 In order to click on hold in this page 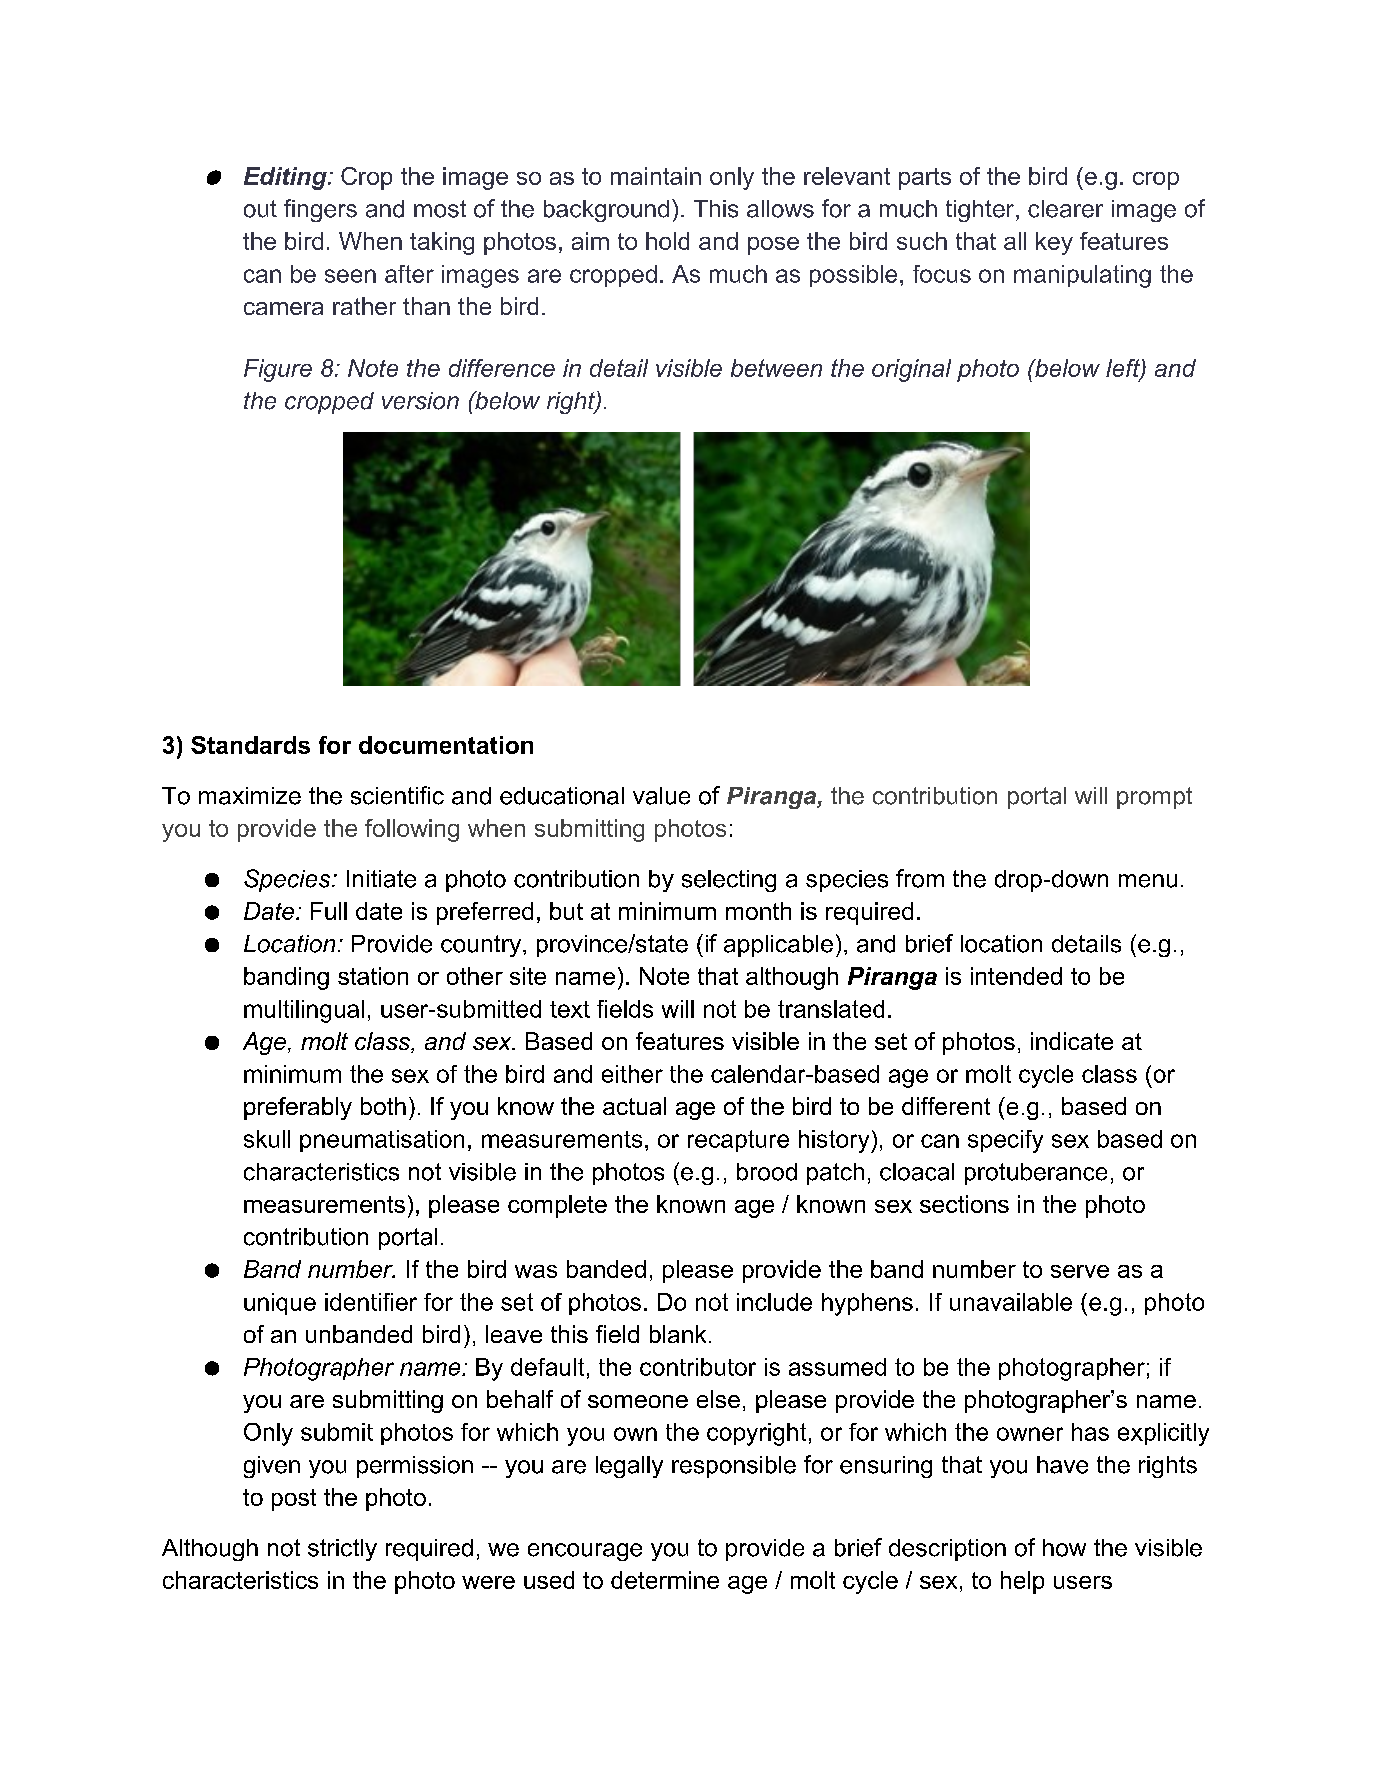, I will do `click(667, 241)`.
